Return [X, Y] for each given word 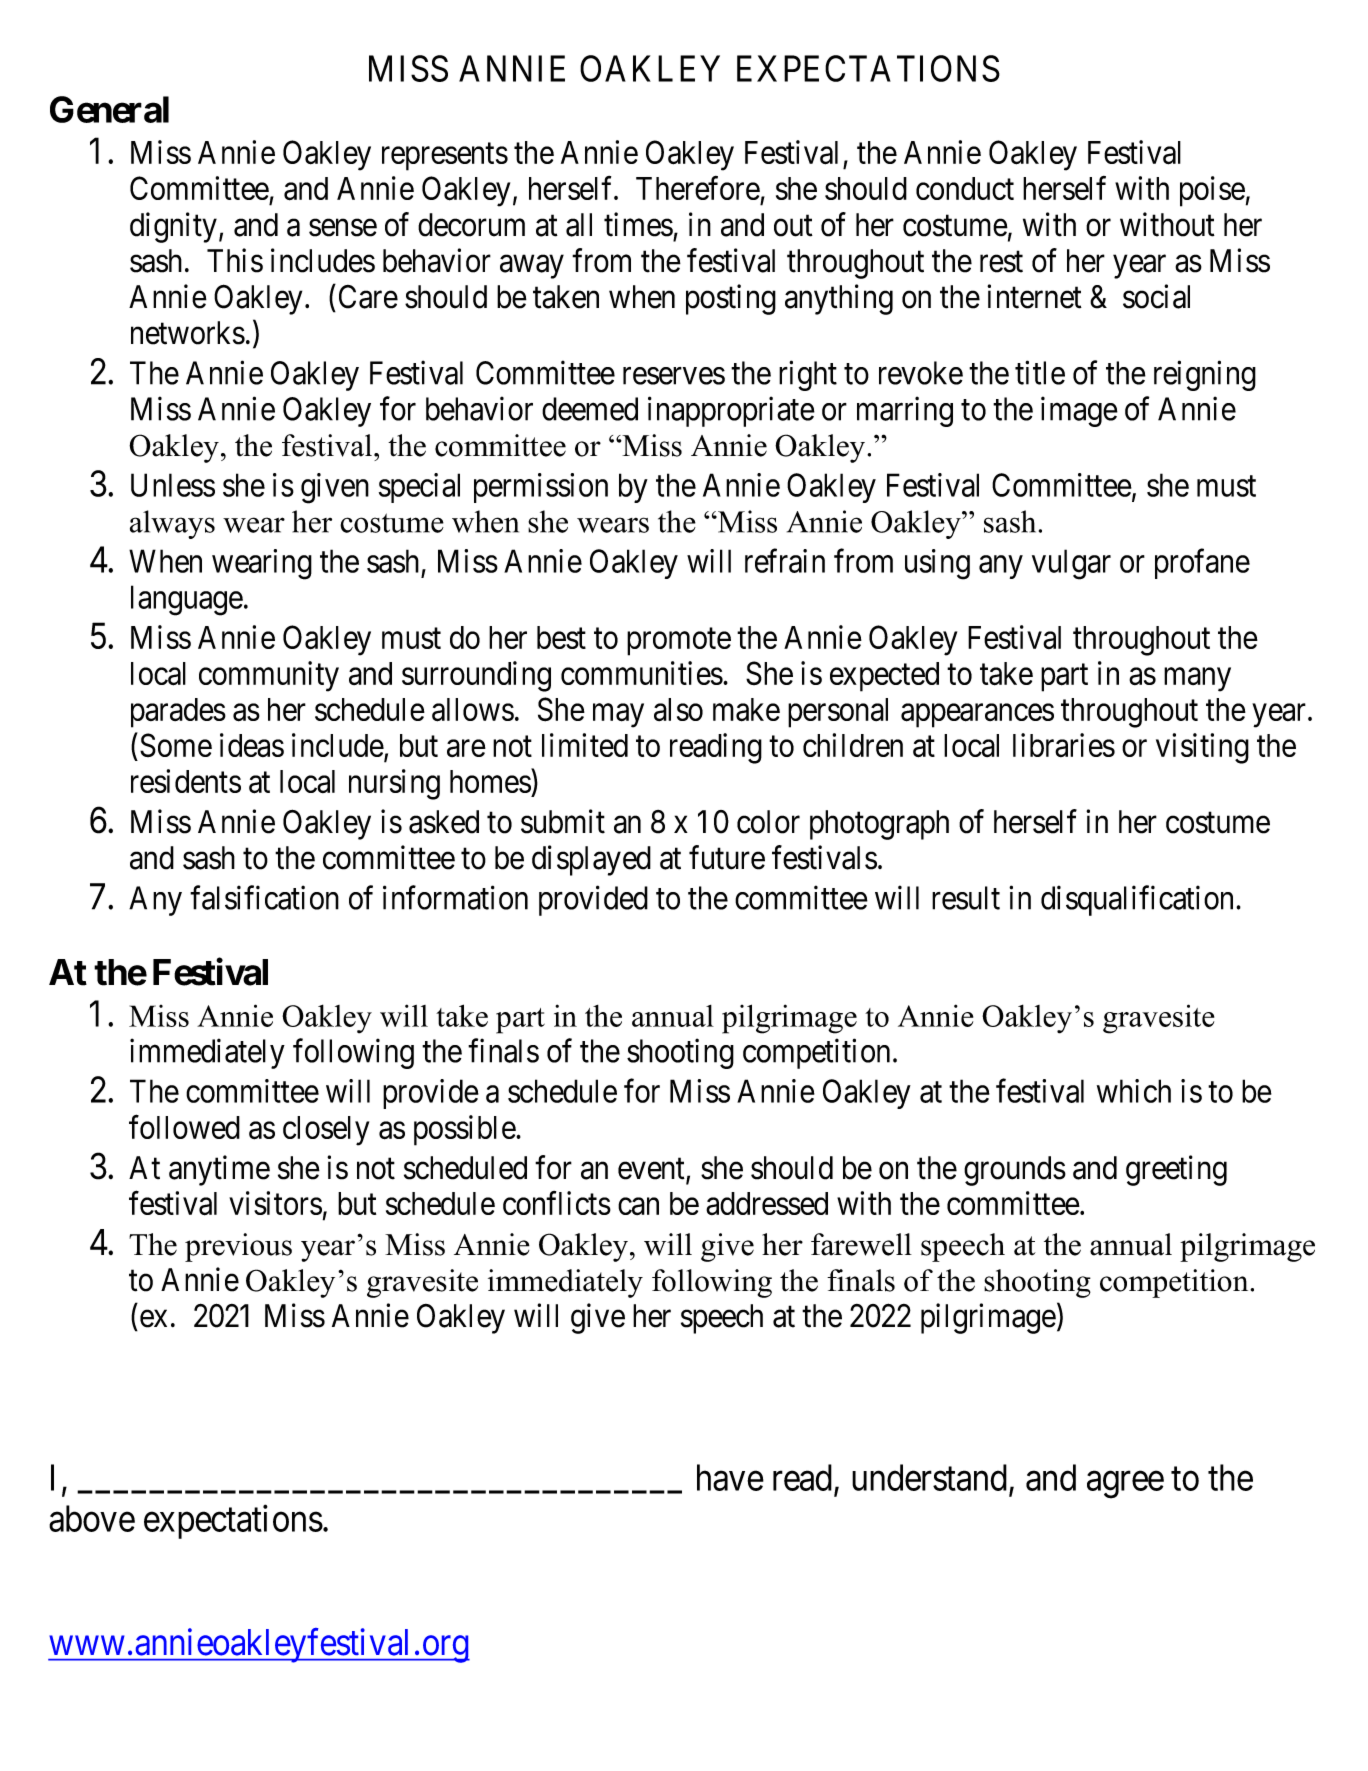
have [730, 1477]
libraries [1064, 745]
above [92, 1518]
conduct [965, 188]
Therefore [698, 188]
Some [176, 745]
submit [563, 821]
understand [929, 1477]
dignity [173, 227]
